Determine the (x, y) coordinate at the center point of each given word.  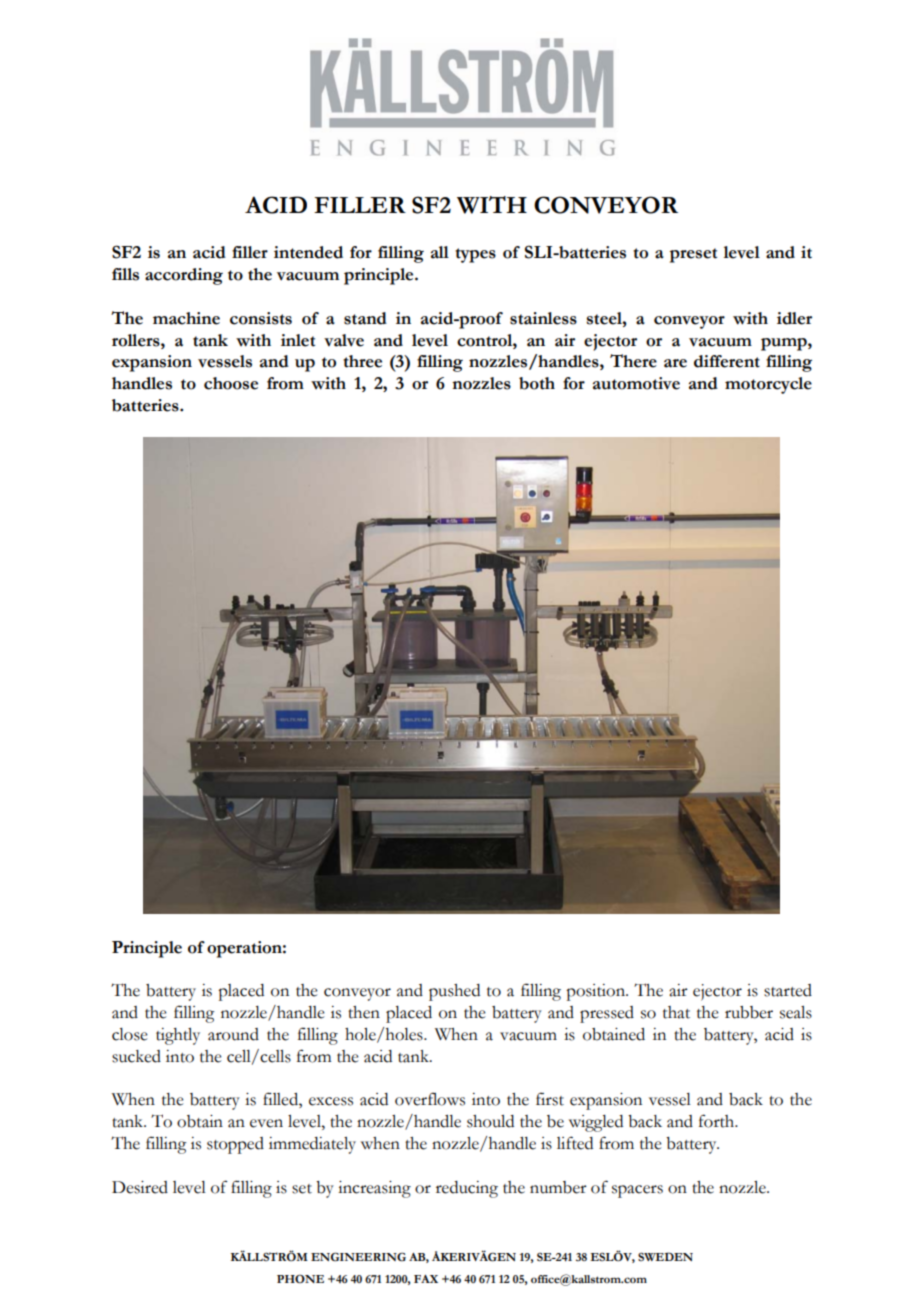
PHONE (300, 1279)
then (364, 1012)
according (184, 276)
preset (693, 255)
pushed (454, 992)
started (788, 990)
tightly (178, 1036)
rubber (749, 1012)
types (475, 255)
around (233, 1034)
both (537, 383)
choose (231, 383)
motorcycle (768, 385)
